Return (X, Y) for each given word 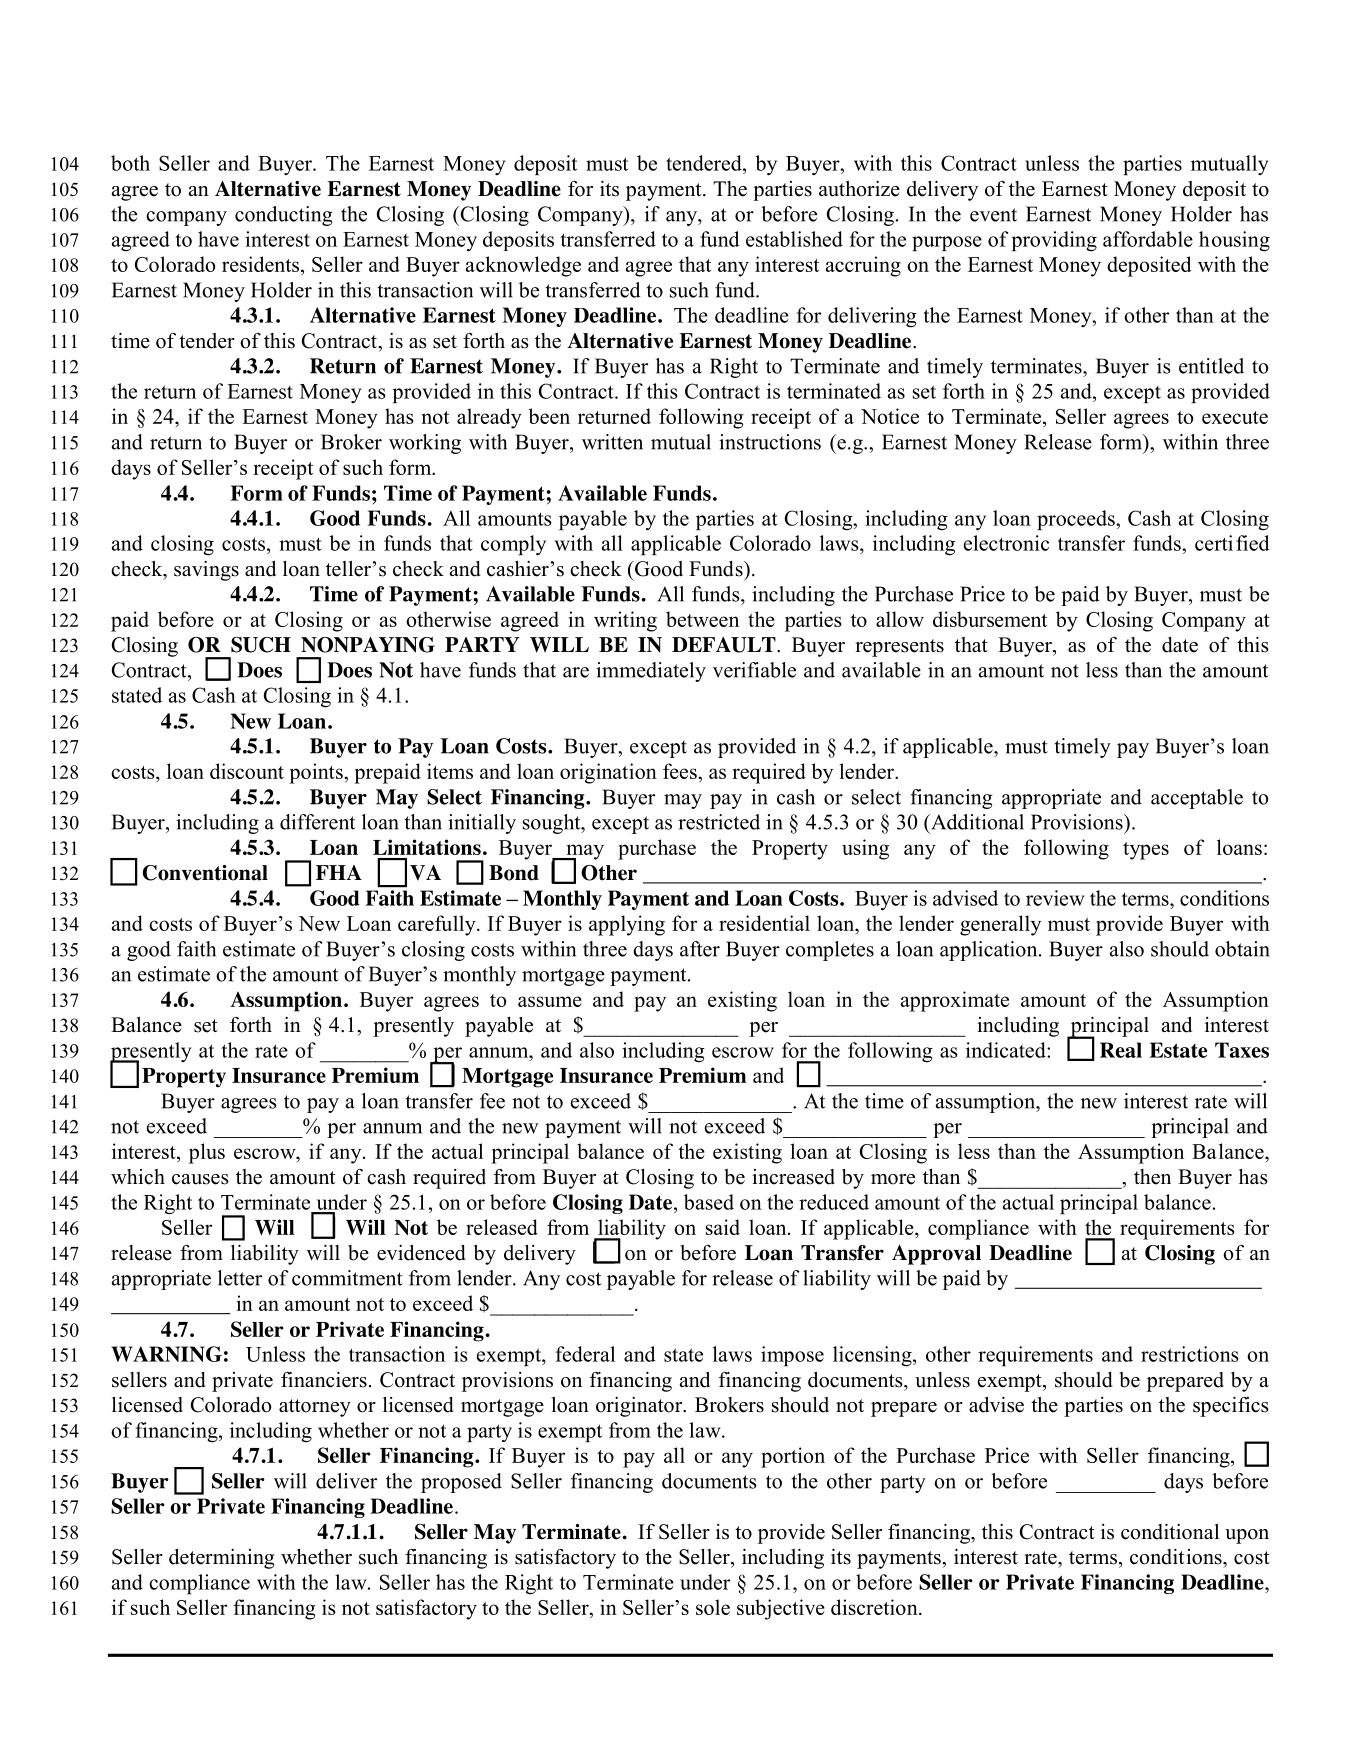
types (1146, 851)
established (794, 239)
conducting (284, 216)
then (1152, 1177)
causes (200, 1179)
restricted (719, 822)
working (425, 444)
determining (221, 1559)
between (702, 619)
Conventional (205, 873)
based (709, 1202)
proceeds (1077, 520)
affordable (1148, 239)
